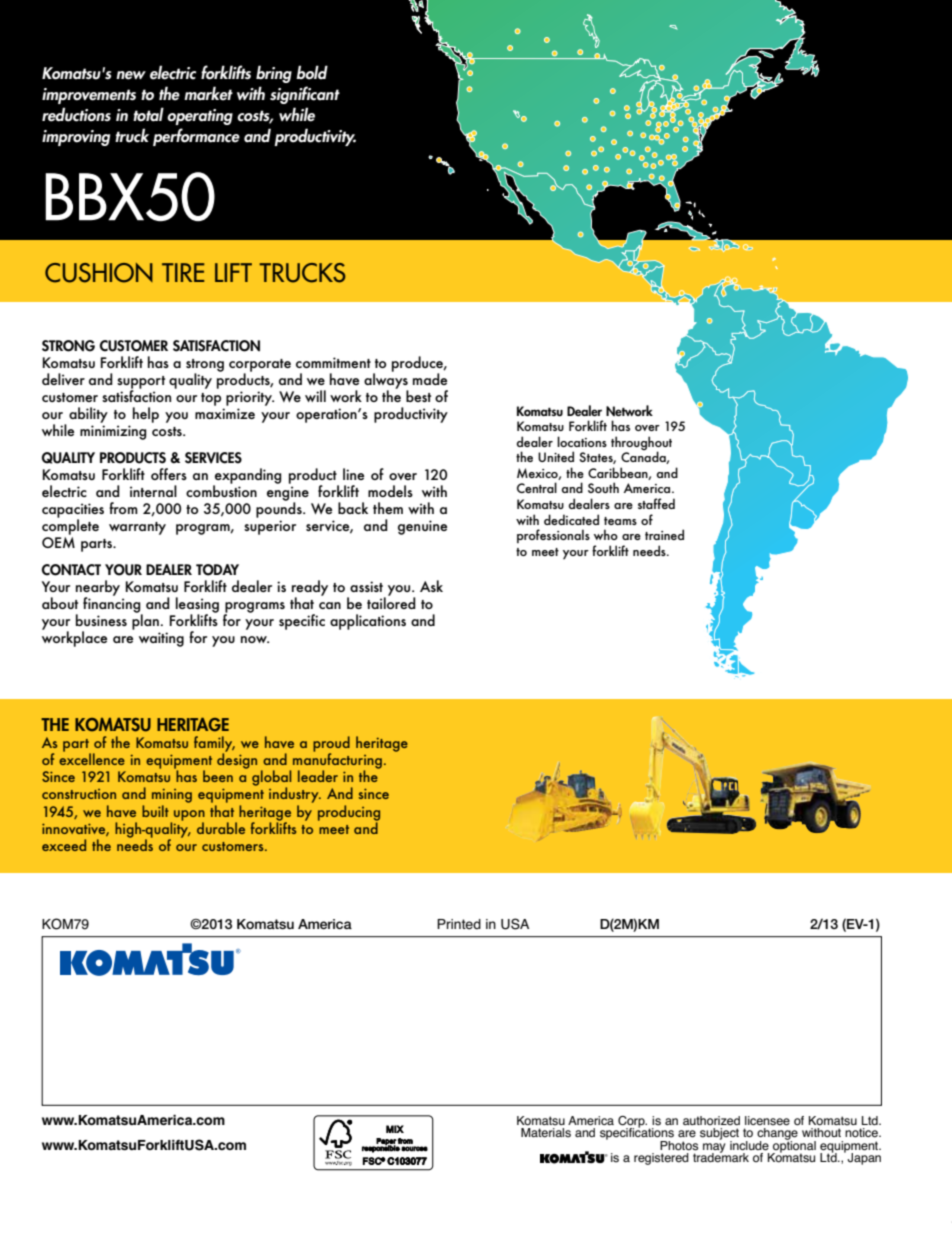  I want to click on offers, so click(169, 474).
